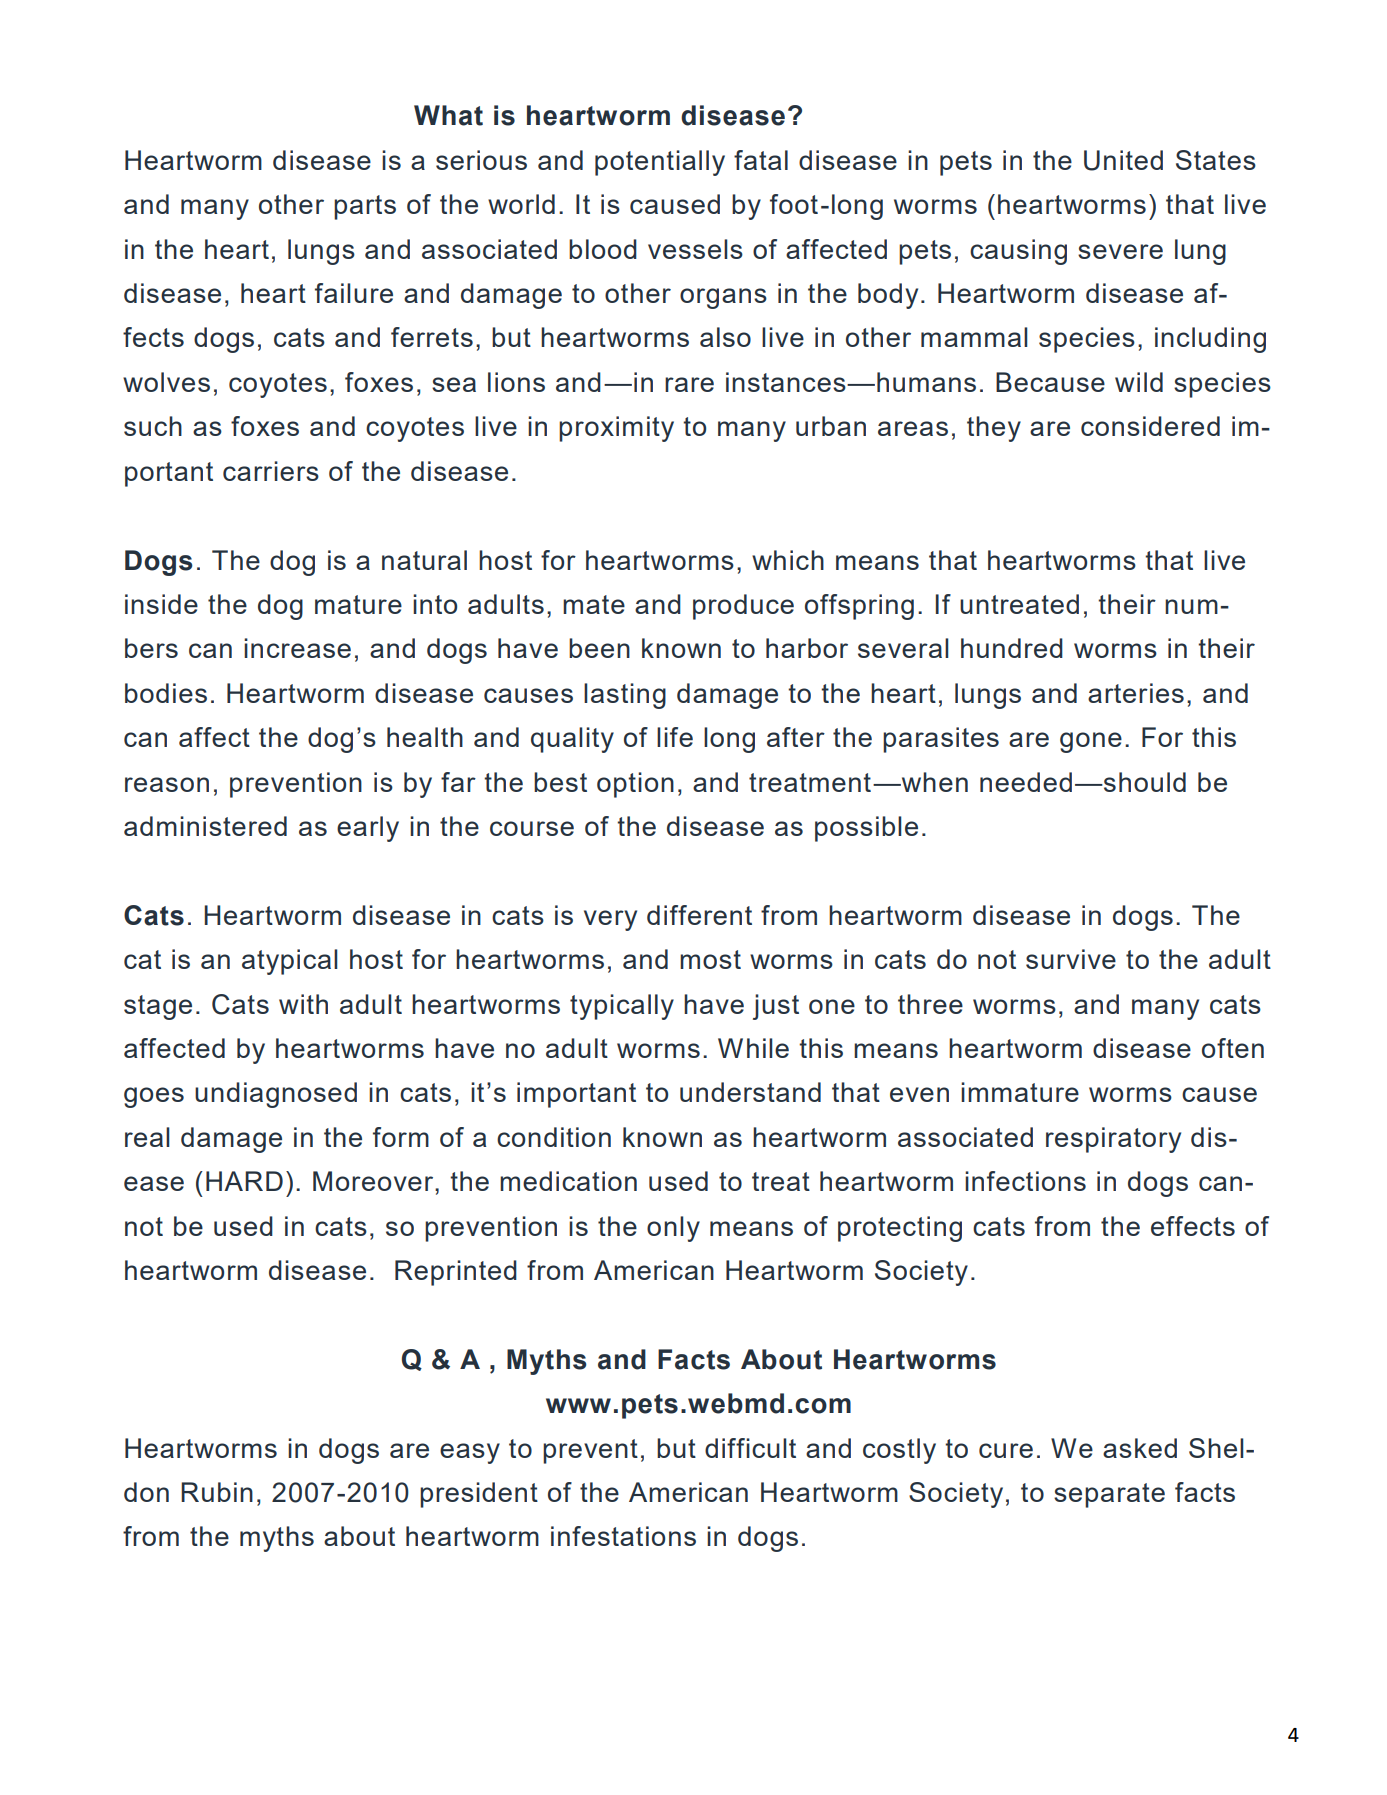 The width and height of the image is (1387, 1795). What do you see at coordinates (365, 207) in the image?
I see `parts` at bounding box center [365, 207].
